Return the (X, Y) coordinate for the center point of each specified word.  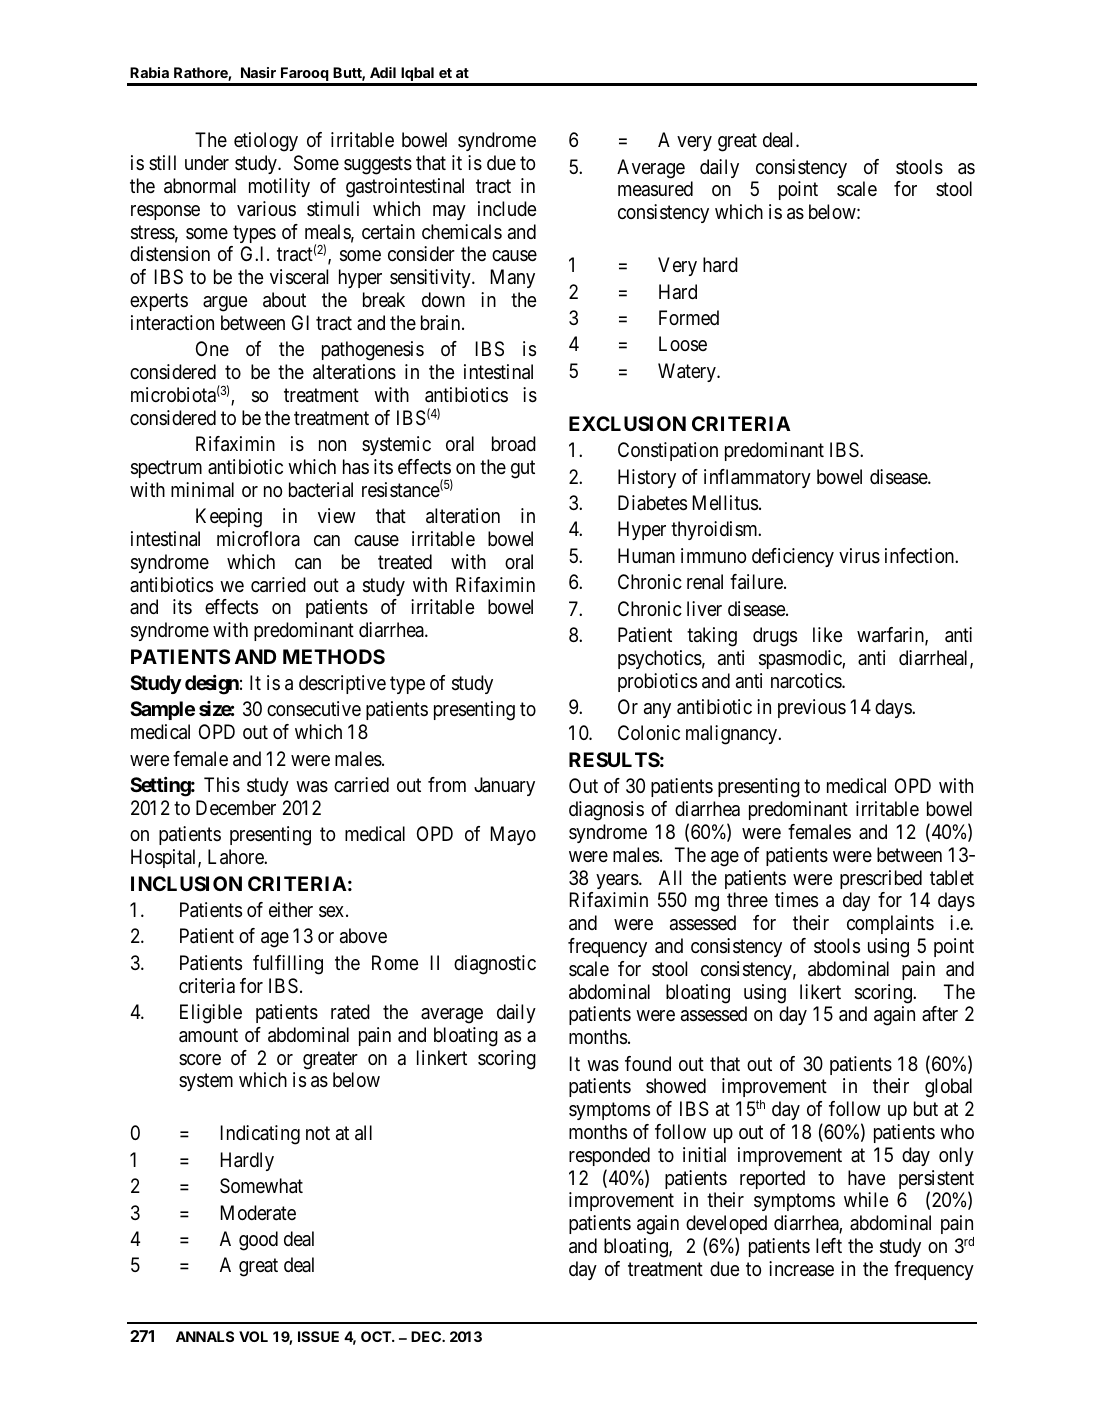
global (948, 1088)
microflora (258, 539)
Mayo (513, 835)
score (200, 1059)
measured (655, 189)
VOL (253, 1336)
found (648, 1063)
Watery (688, 372)
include (507, 208)
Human (646, 556)
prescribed (881, 879)
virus (859, 556)
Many (513, 278)
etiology (266, 142)
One (212, 349)
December (236, 808)
